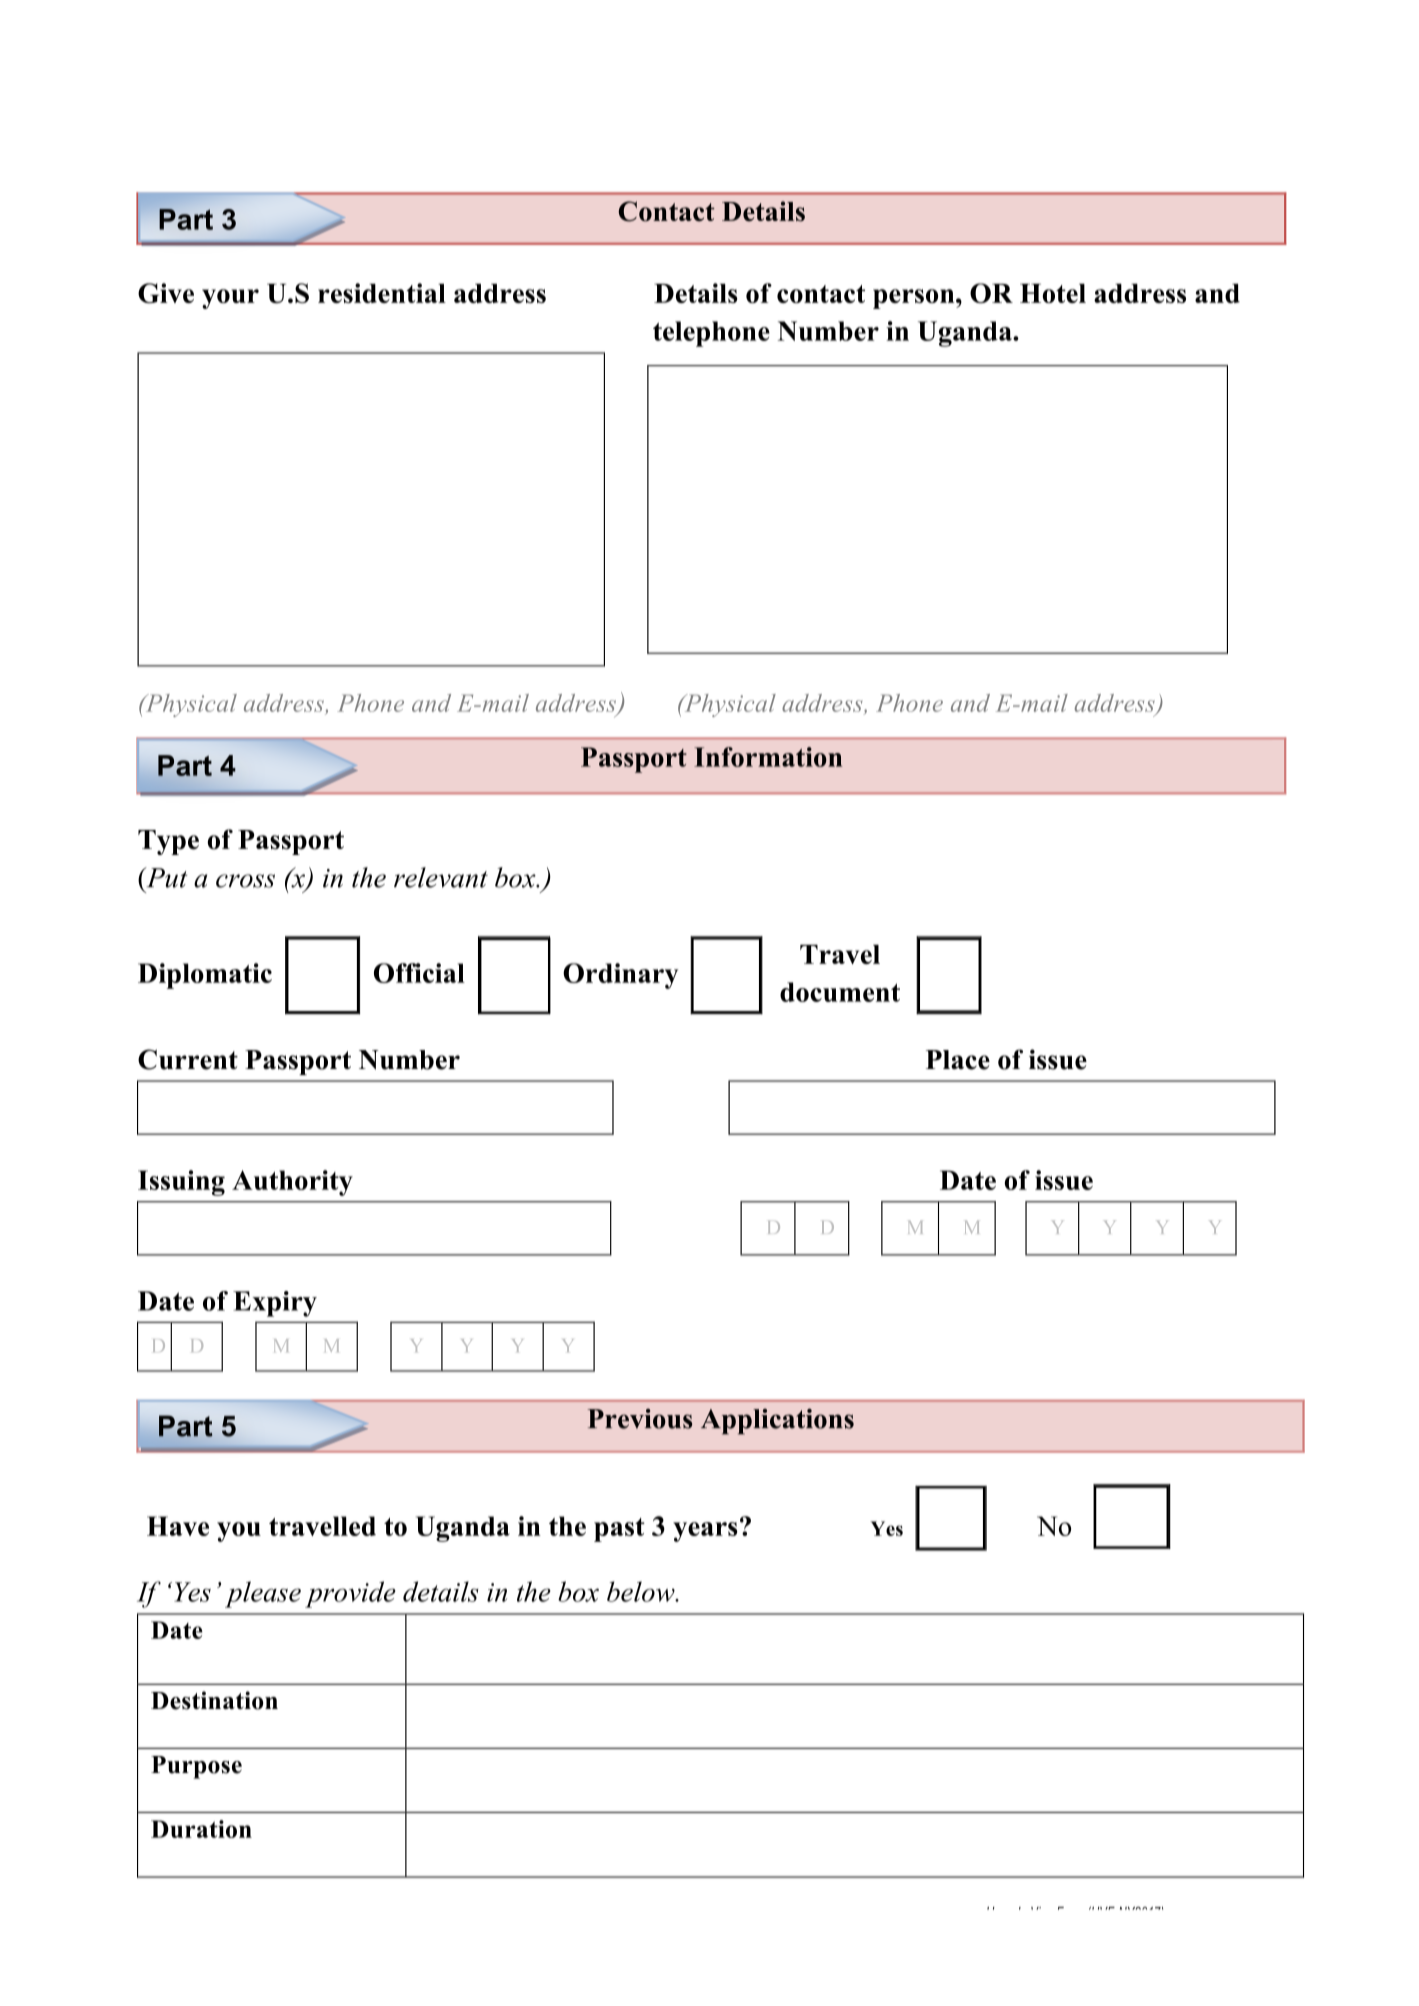  What do you see at coordinates (382, 293) in the document?
I see `residential` at bounding box center [382, 293].
